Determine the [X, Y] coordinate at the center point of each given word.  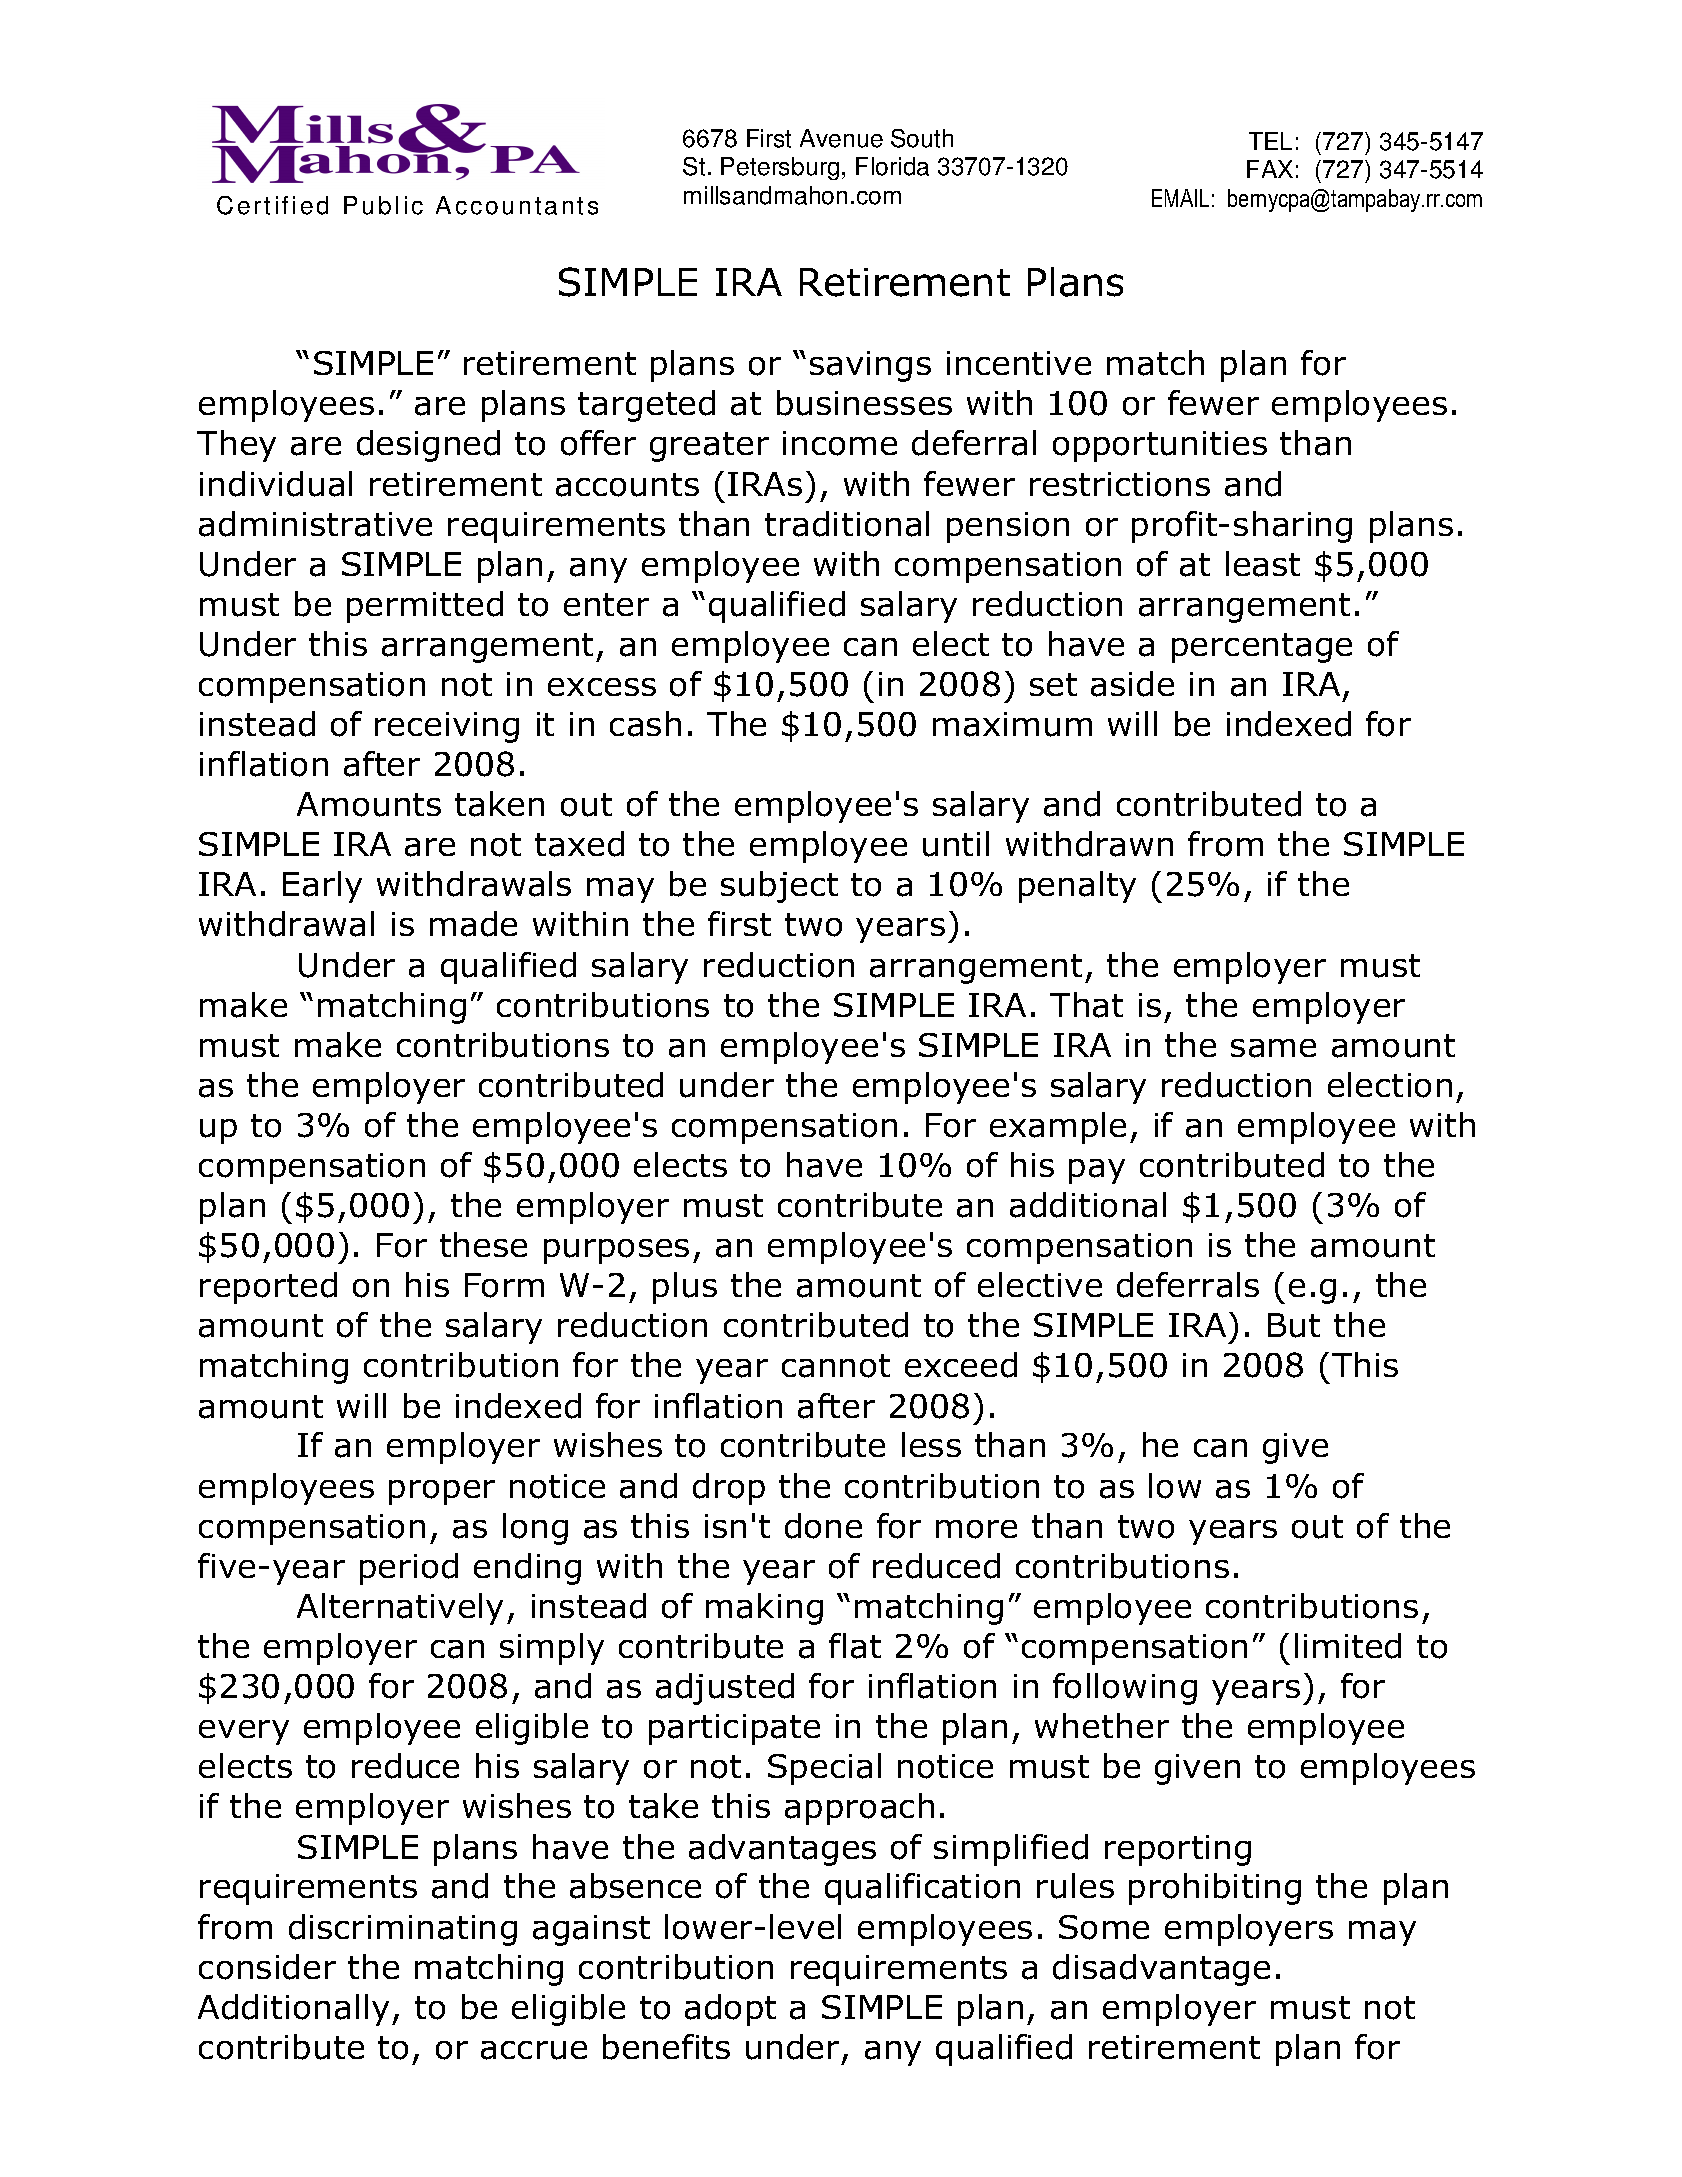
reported [268, 1288]
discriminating [403, 1930]
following [1125, 1689]
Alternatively [400, 1609]
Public [383, 205]
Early [322, 887]
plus [685, 1288]
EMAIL [1180, 198]
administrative [315, 524]
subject [779, 887]
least [1263, 564]
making [764, 1609]
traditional [847, 524]
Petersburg [780, 168]
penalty [1077, 887]
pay [1097, 1171]
